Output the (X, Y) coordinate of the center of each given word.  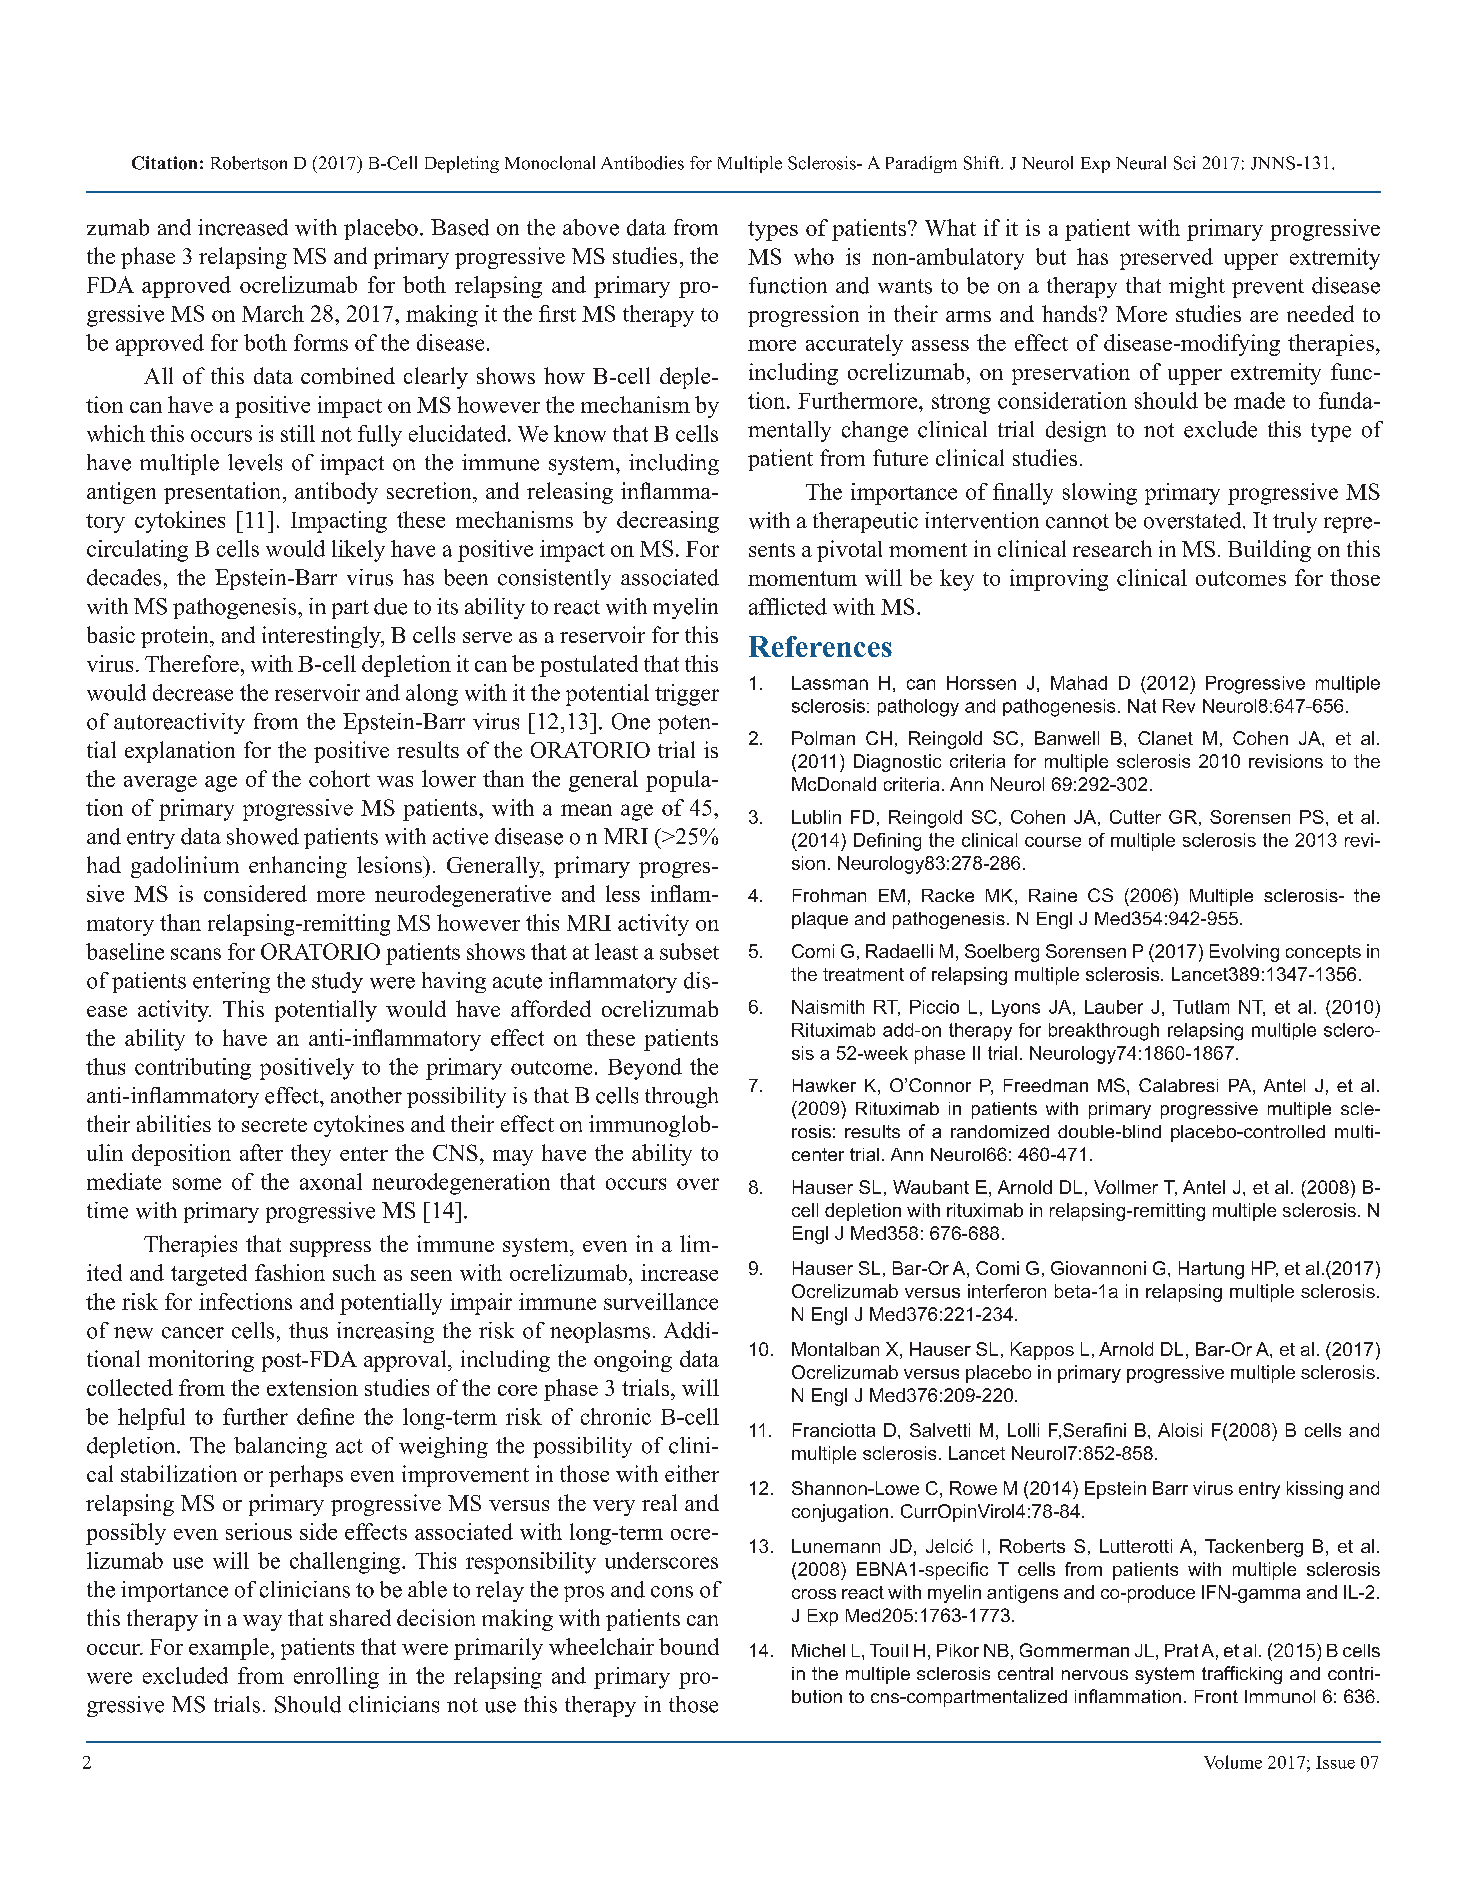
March (273, 313)
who (814, 256)
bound (689, 1646)
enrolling (336, 1678)
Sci (1184, 163)
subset (689, 951)
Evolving (1244, 953)
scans (196, 954)
